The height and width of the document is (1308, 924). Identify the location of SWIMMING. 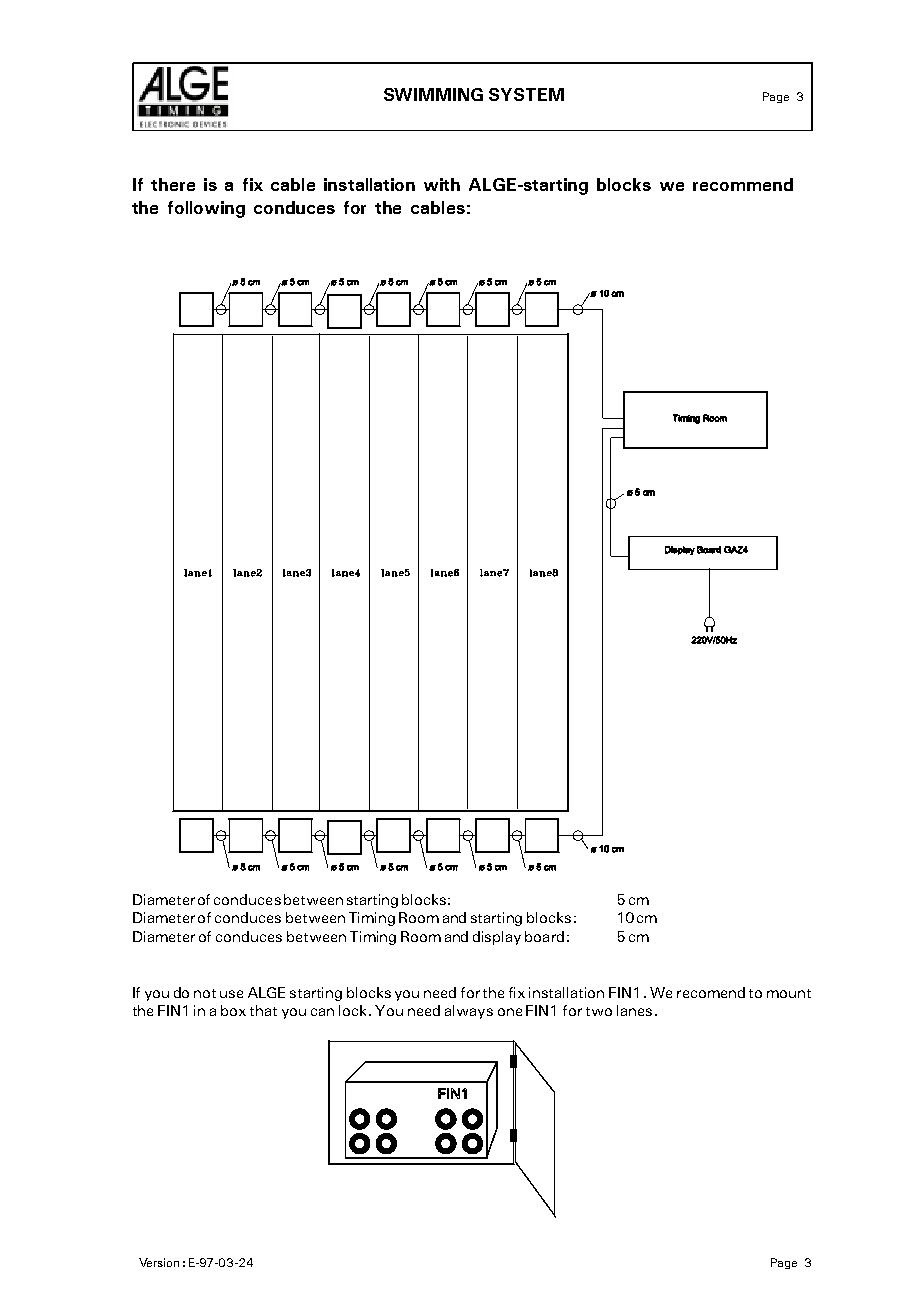
(433, 94).
